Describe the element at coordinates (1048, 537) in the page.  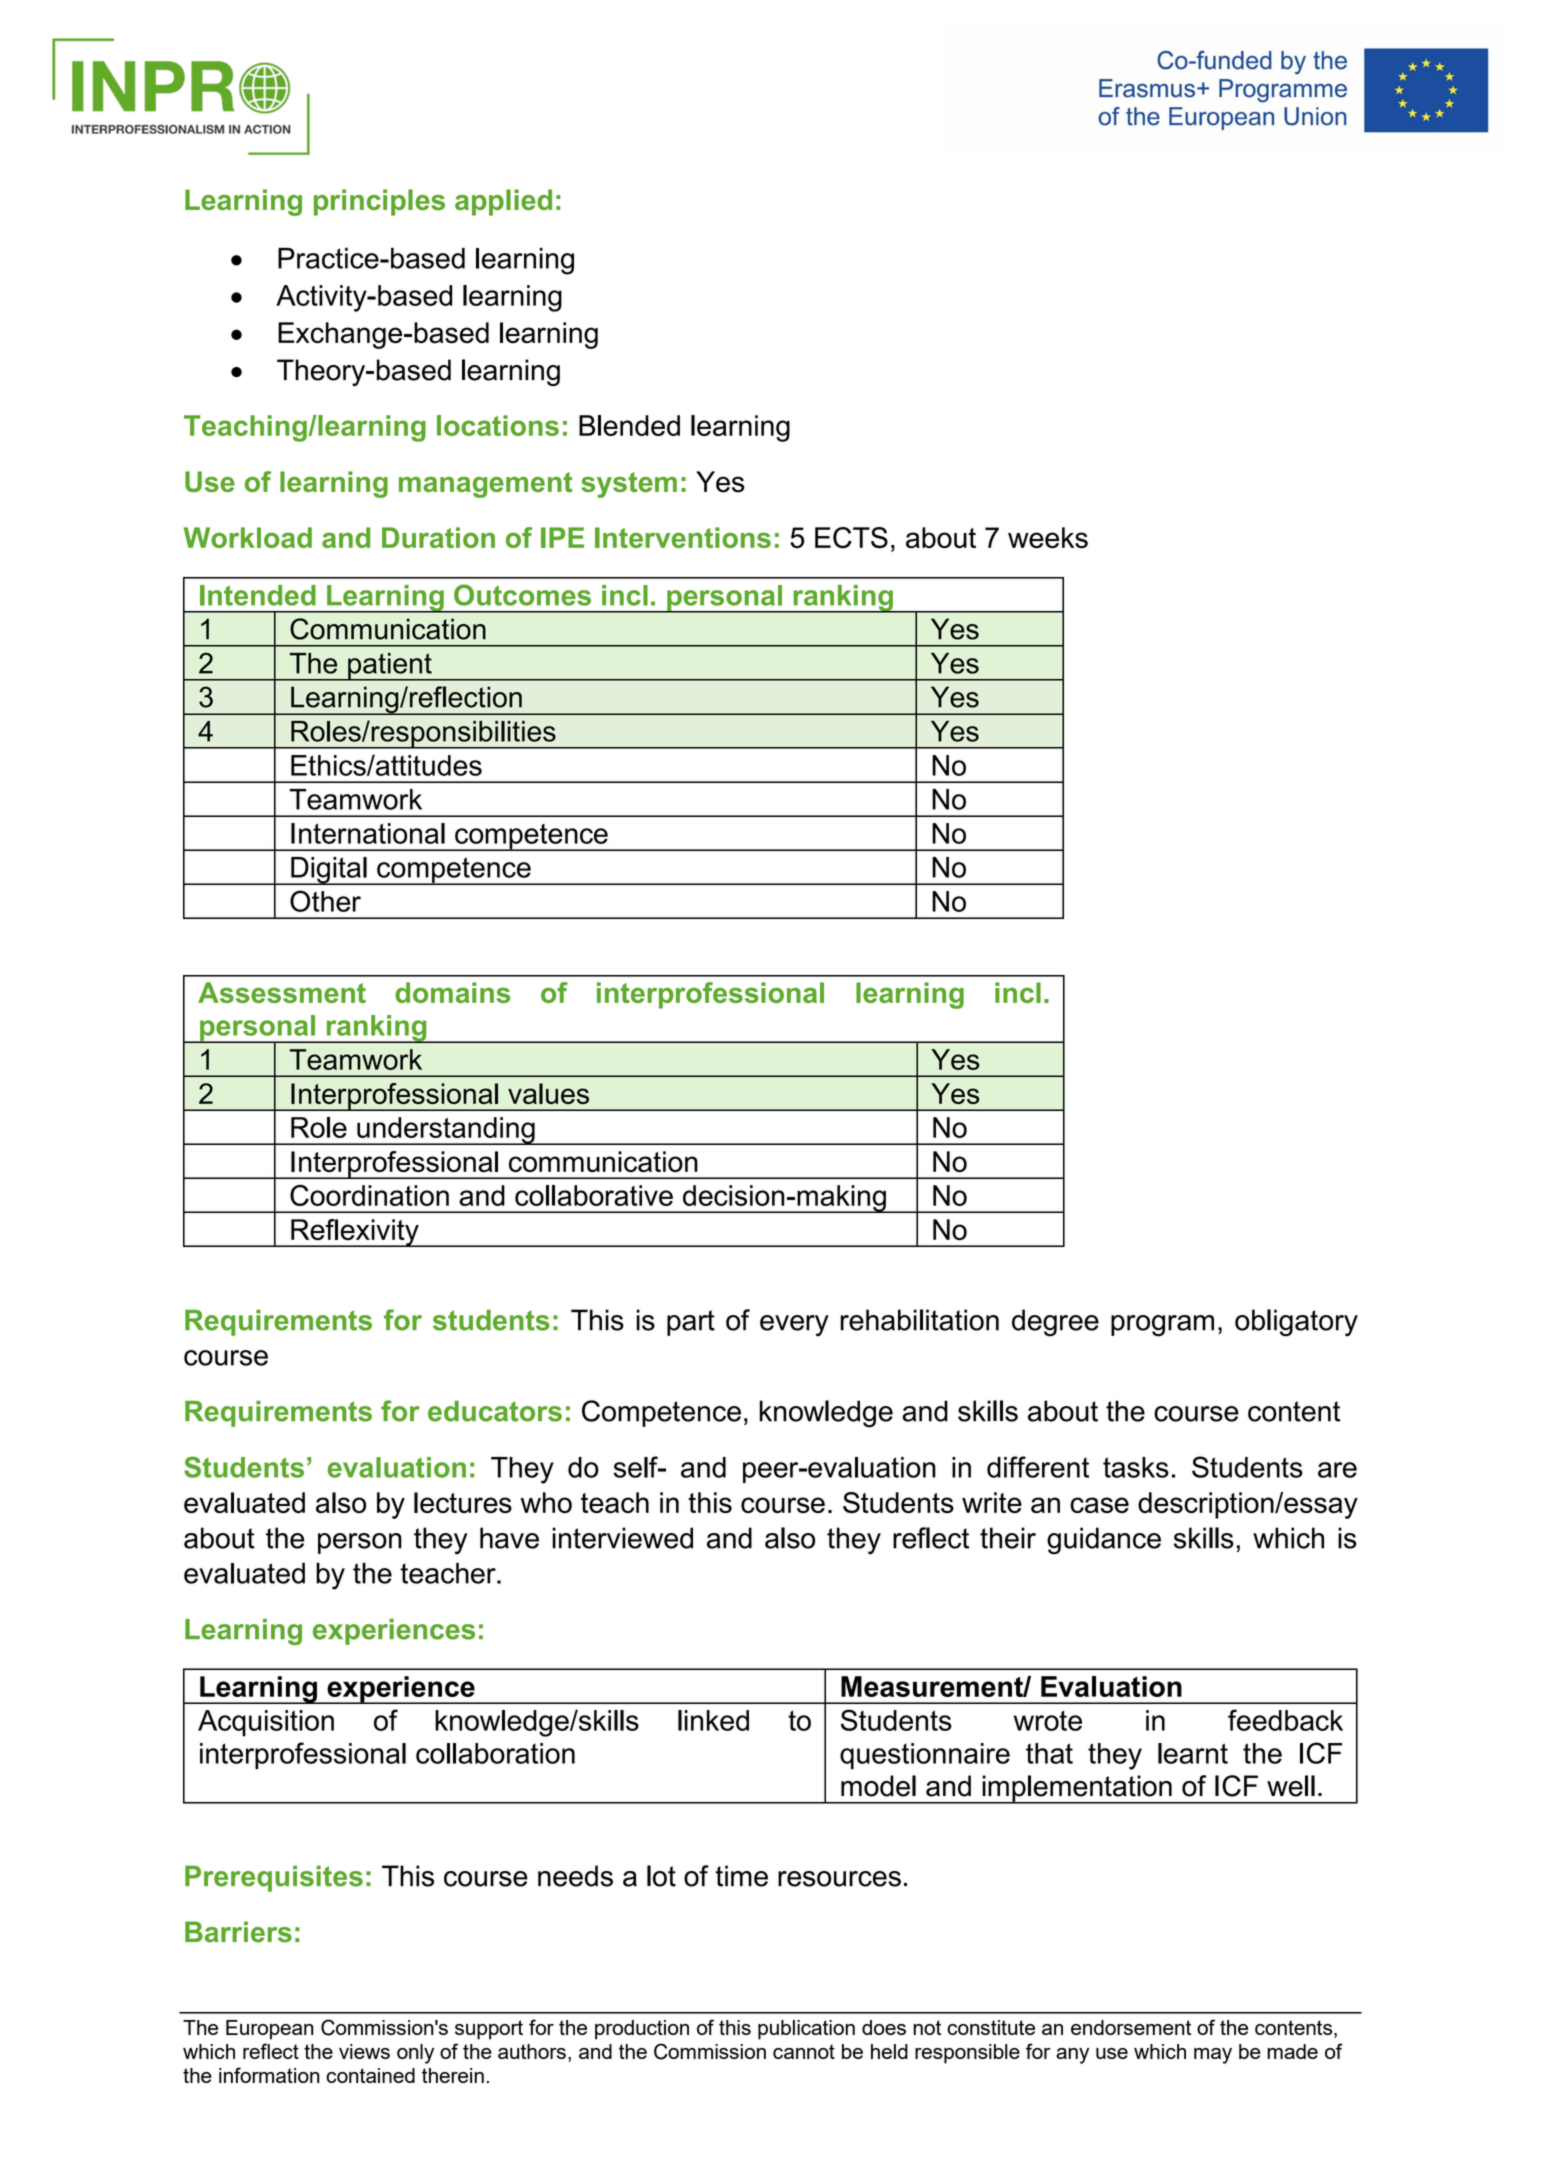
I see `weeks` at that location.
